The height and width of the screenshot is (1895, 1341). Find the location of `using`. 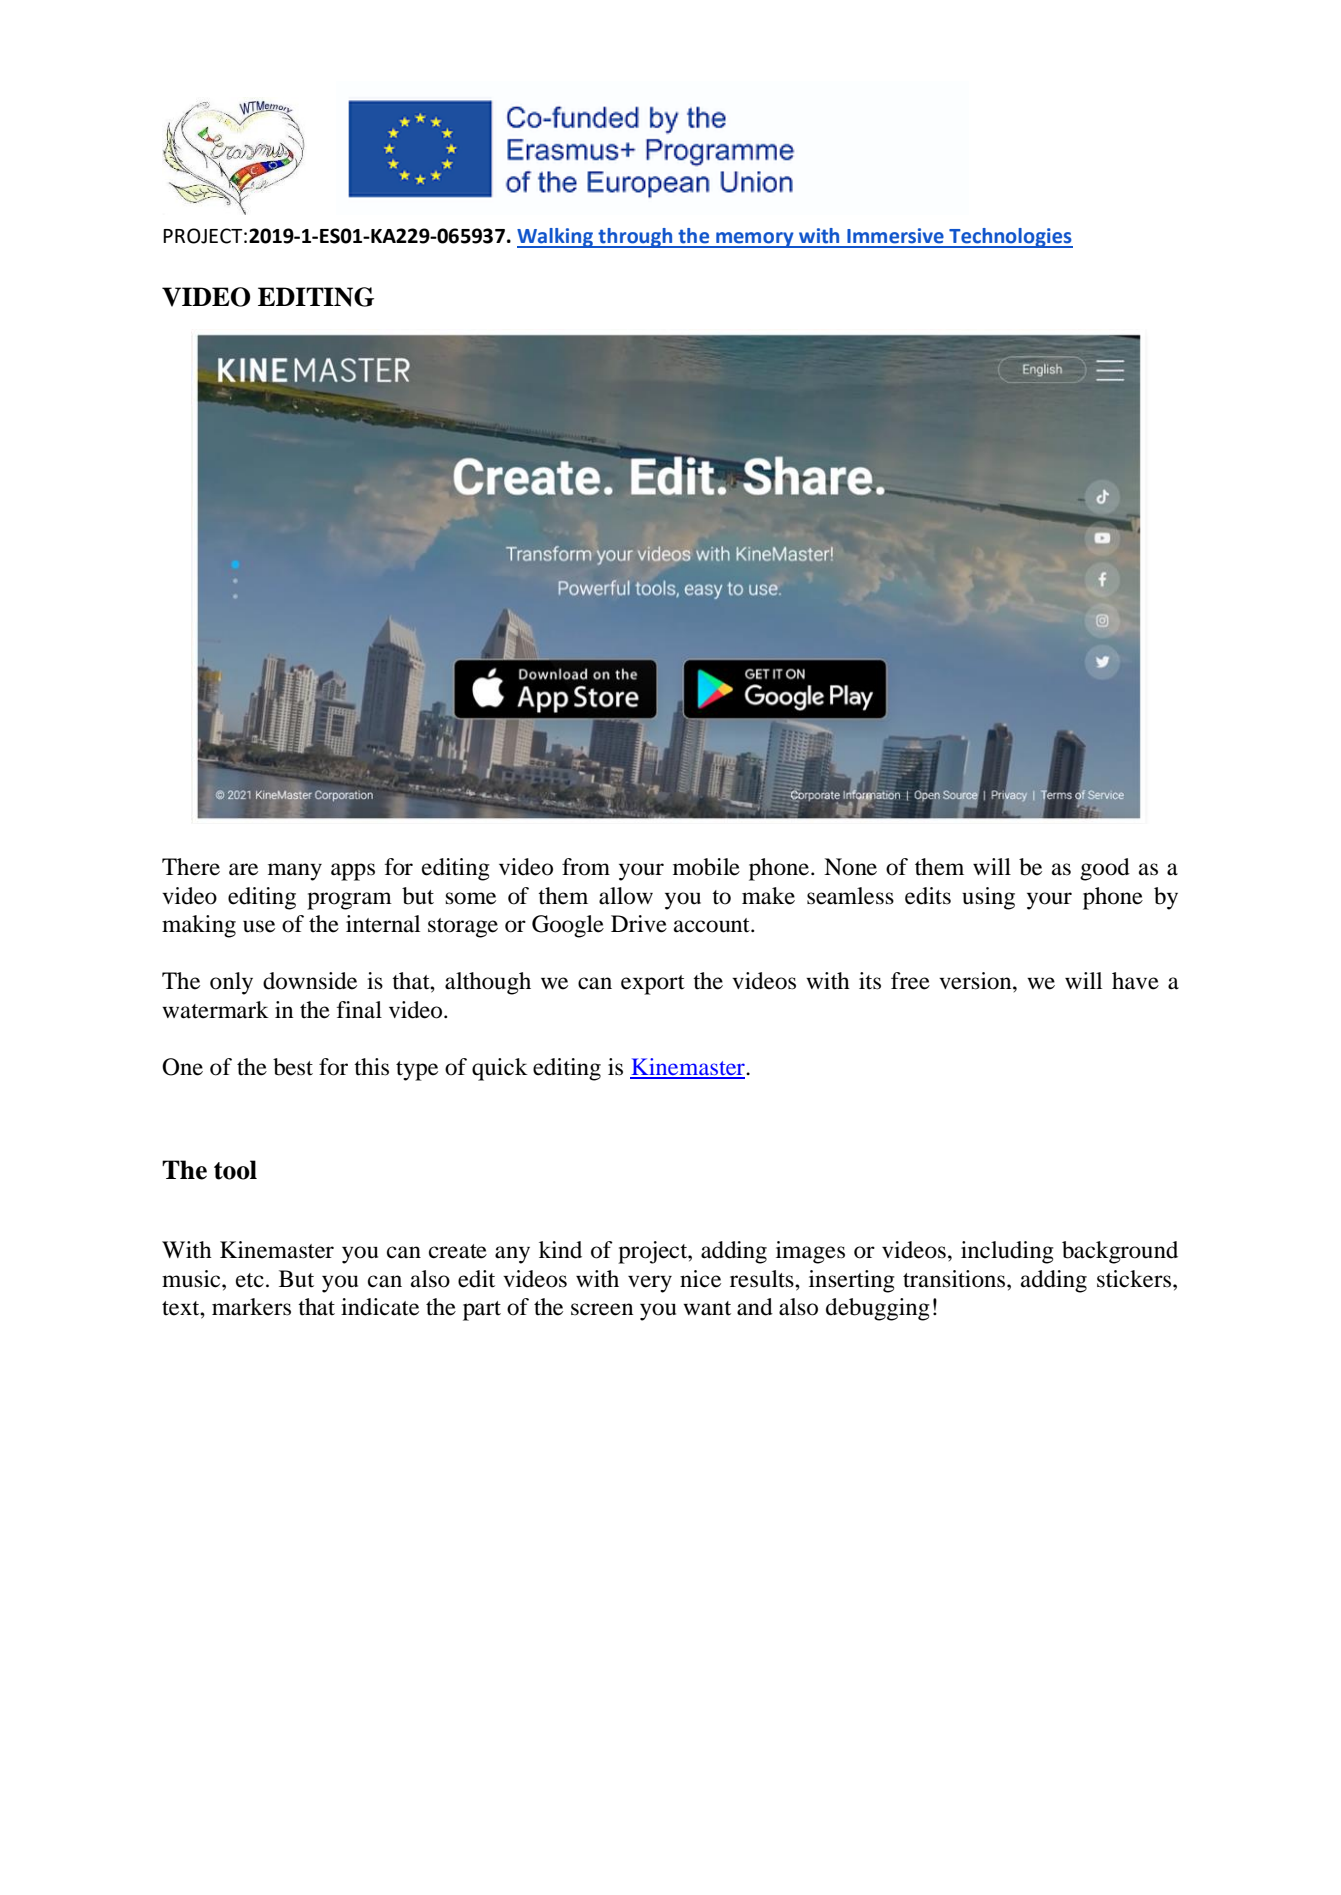

using is located at coordinates (988, 898).
